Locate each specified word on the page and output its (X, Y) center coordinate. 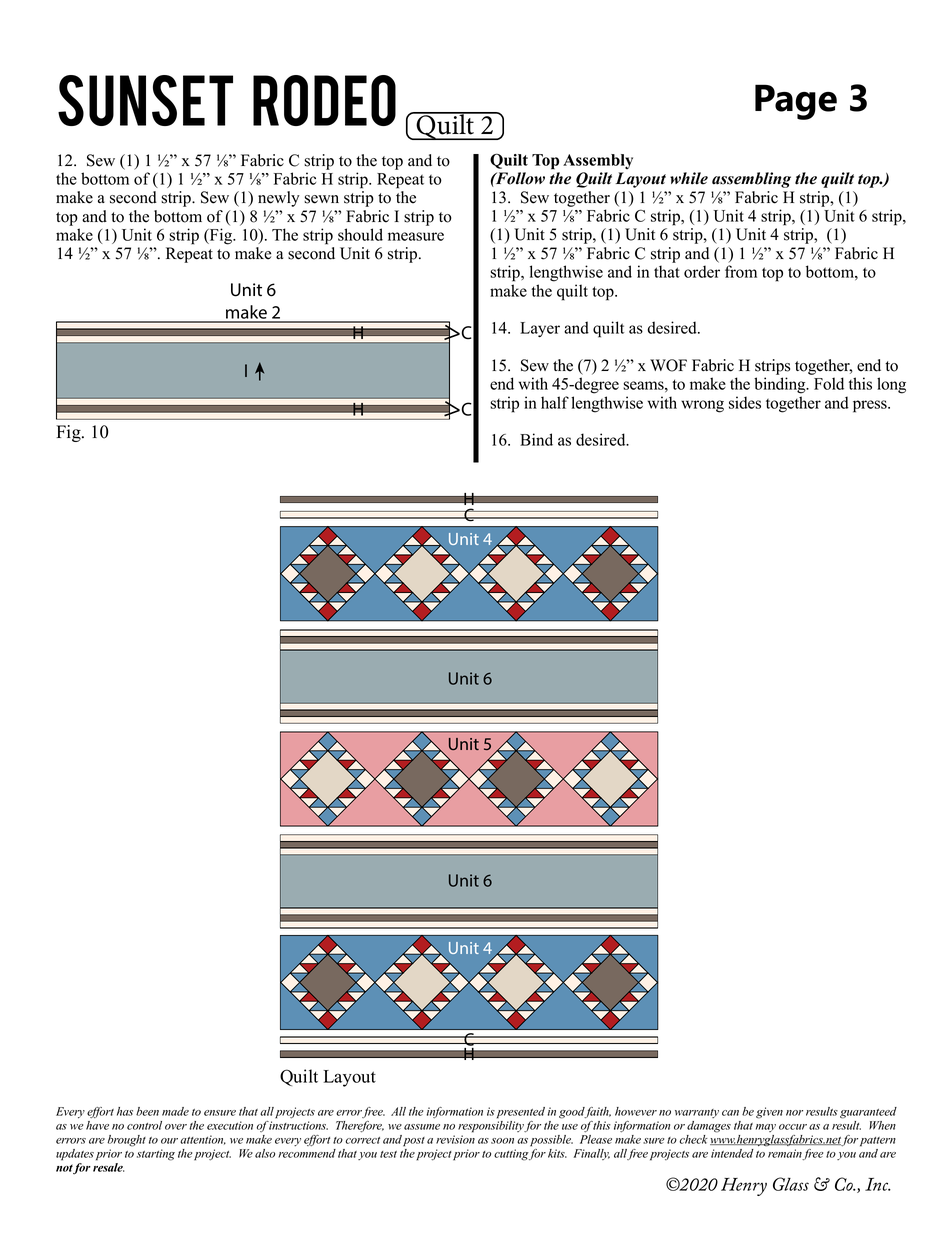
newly (279, 199)
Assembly (598, 161)
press (871, 406)
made (175, 1111)
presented (521, 1113)
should (360, 234)
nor (794, 1113)
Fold (829, 383)
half (555, 402)
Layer (540, 329)
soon (502, 1141)
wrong (702, 406)
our (169, 1141)
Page (796, 102)
